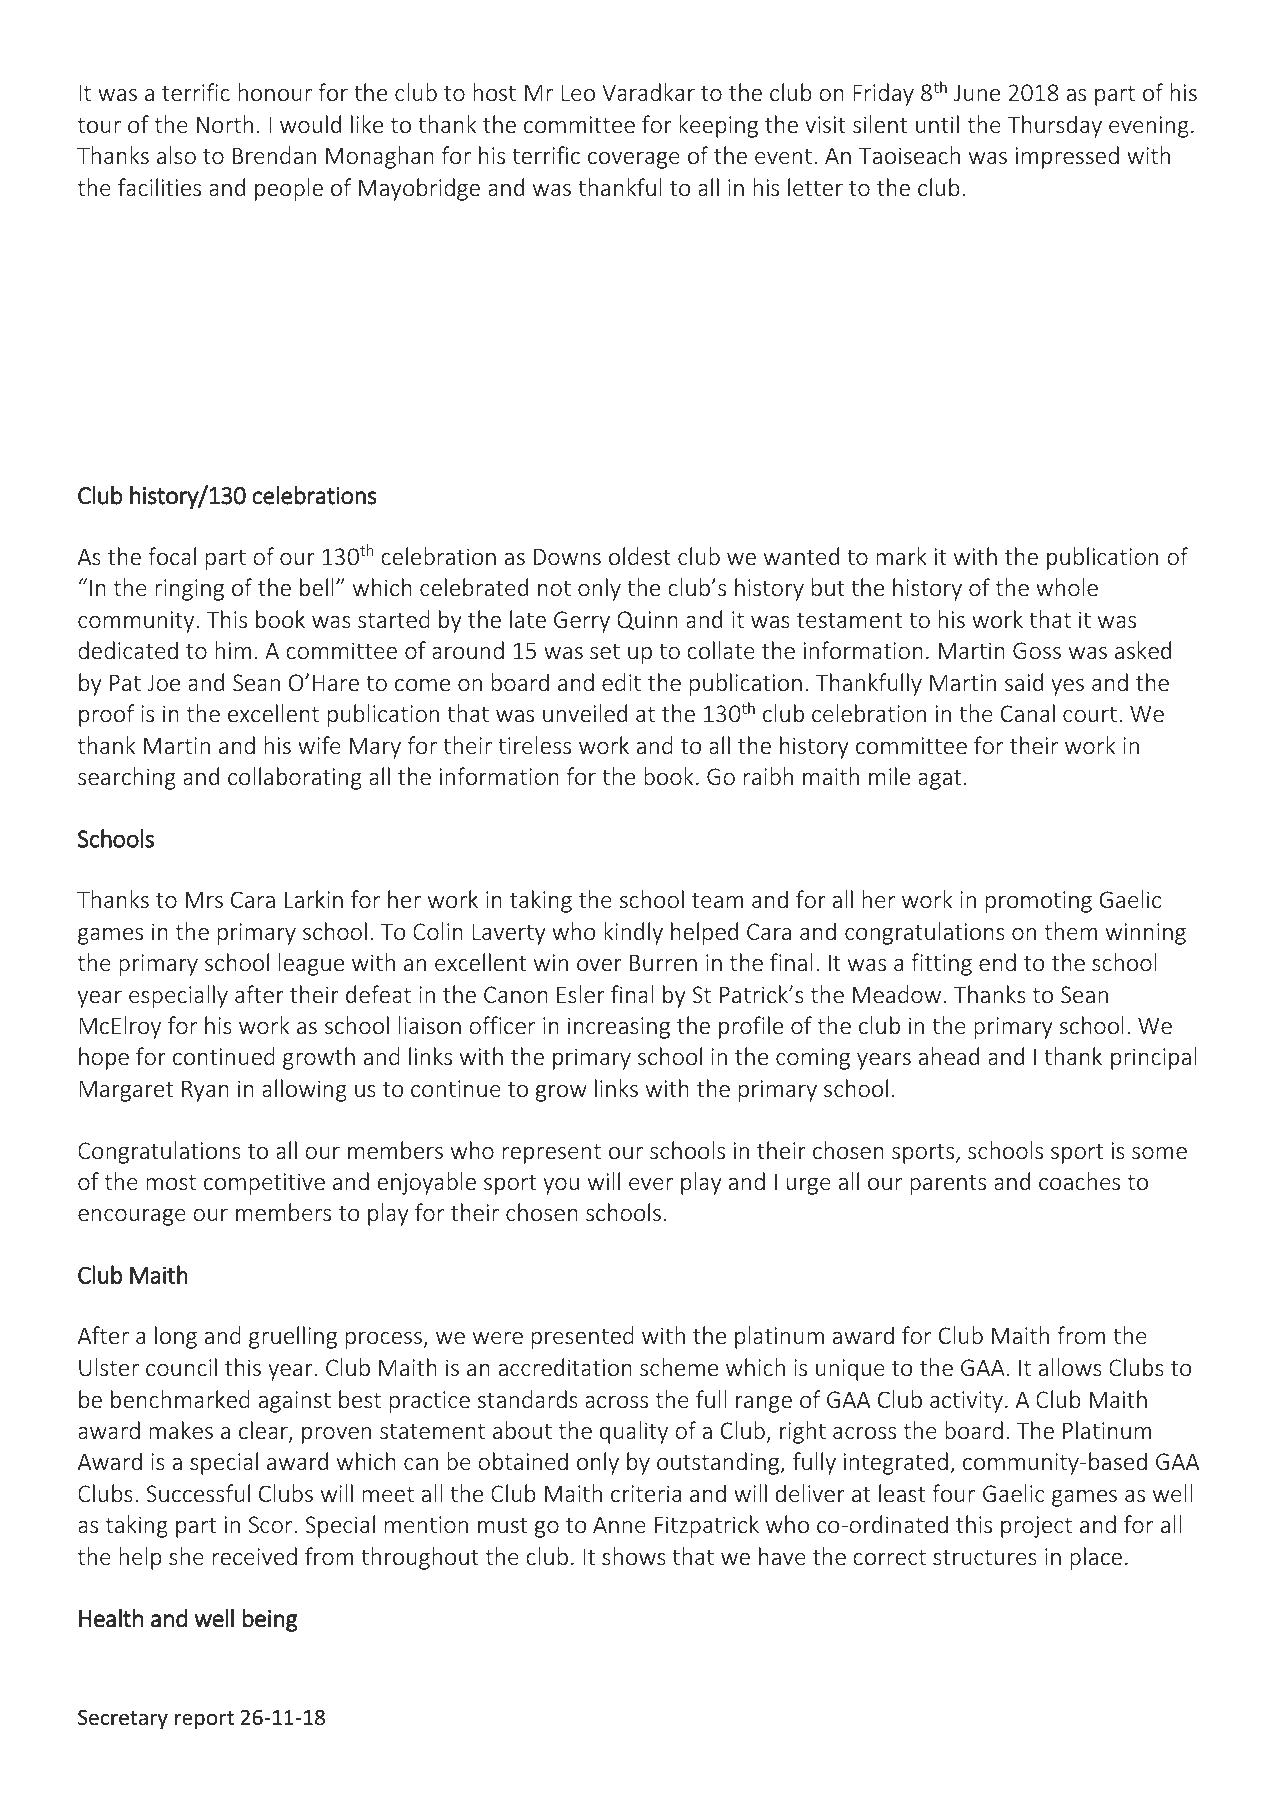 The height and width of the screenshot is (1808, 1278). What do you see at coordinates (578, 93) in the screenshot?
I see `Leo` at bounding box center [578, 93].
